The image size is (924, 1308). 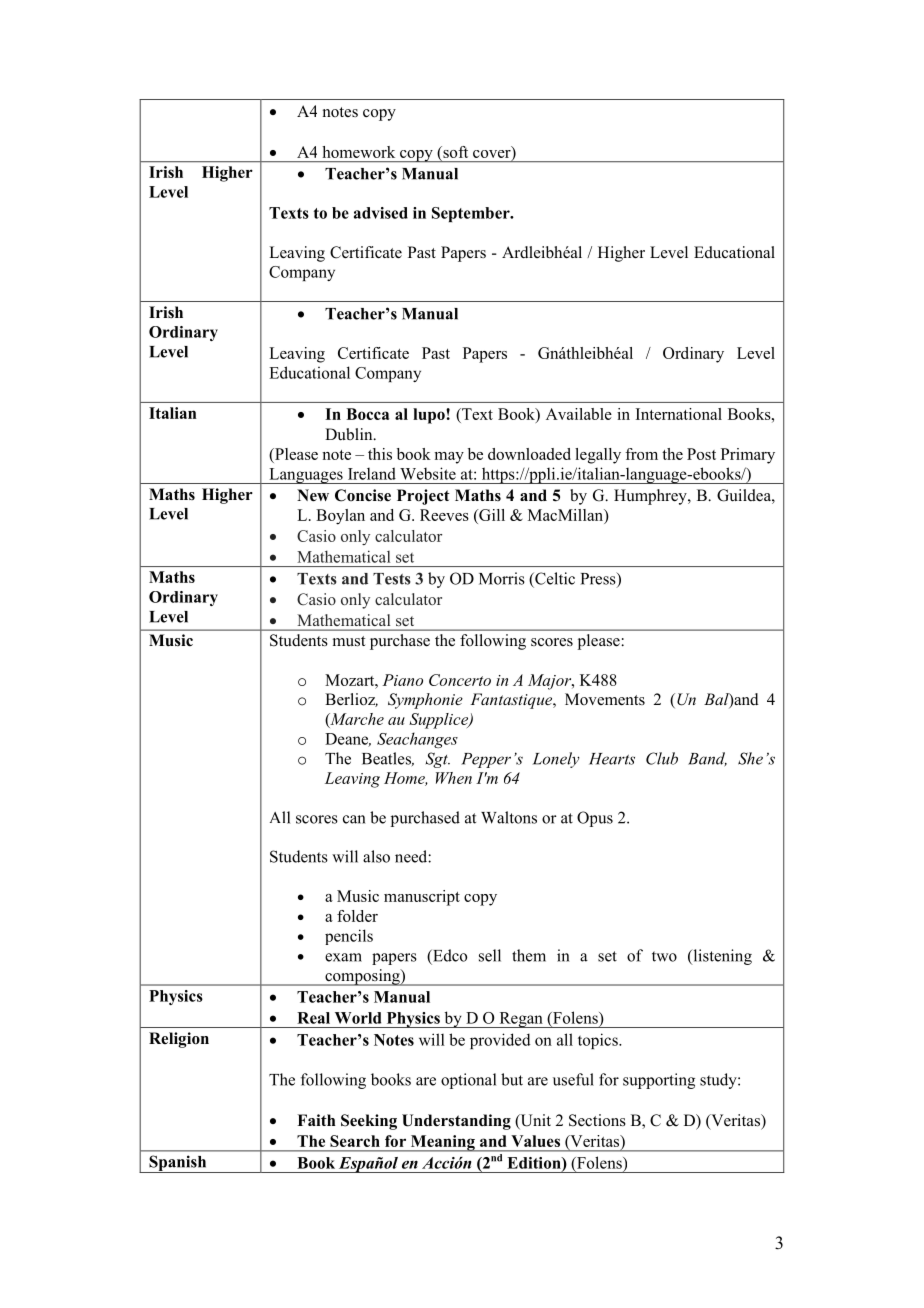 What do you see at coordinates (460, 680) in the screenshot?
I see `Concerto` at bounding box center [460, 680].
